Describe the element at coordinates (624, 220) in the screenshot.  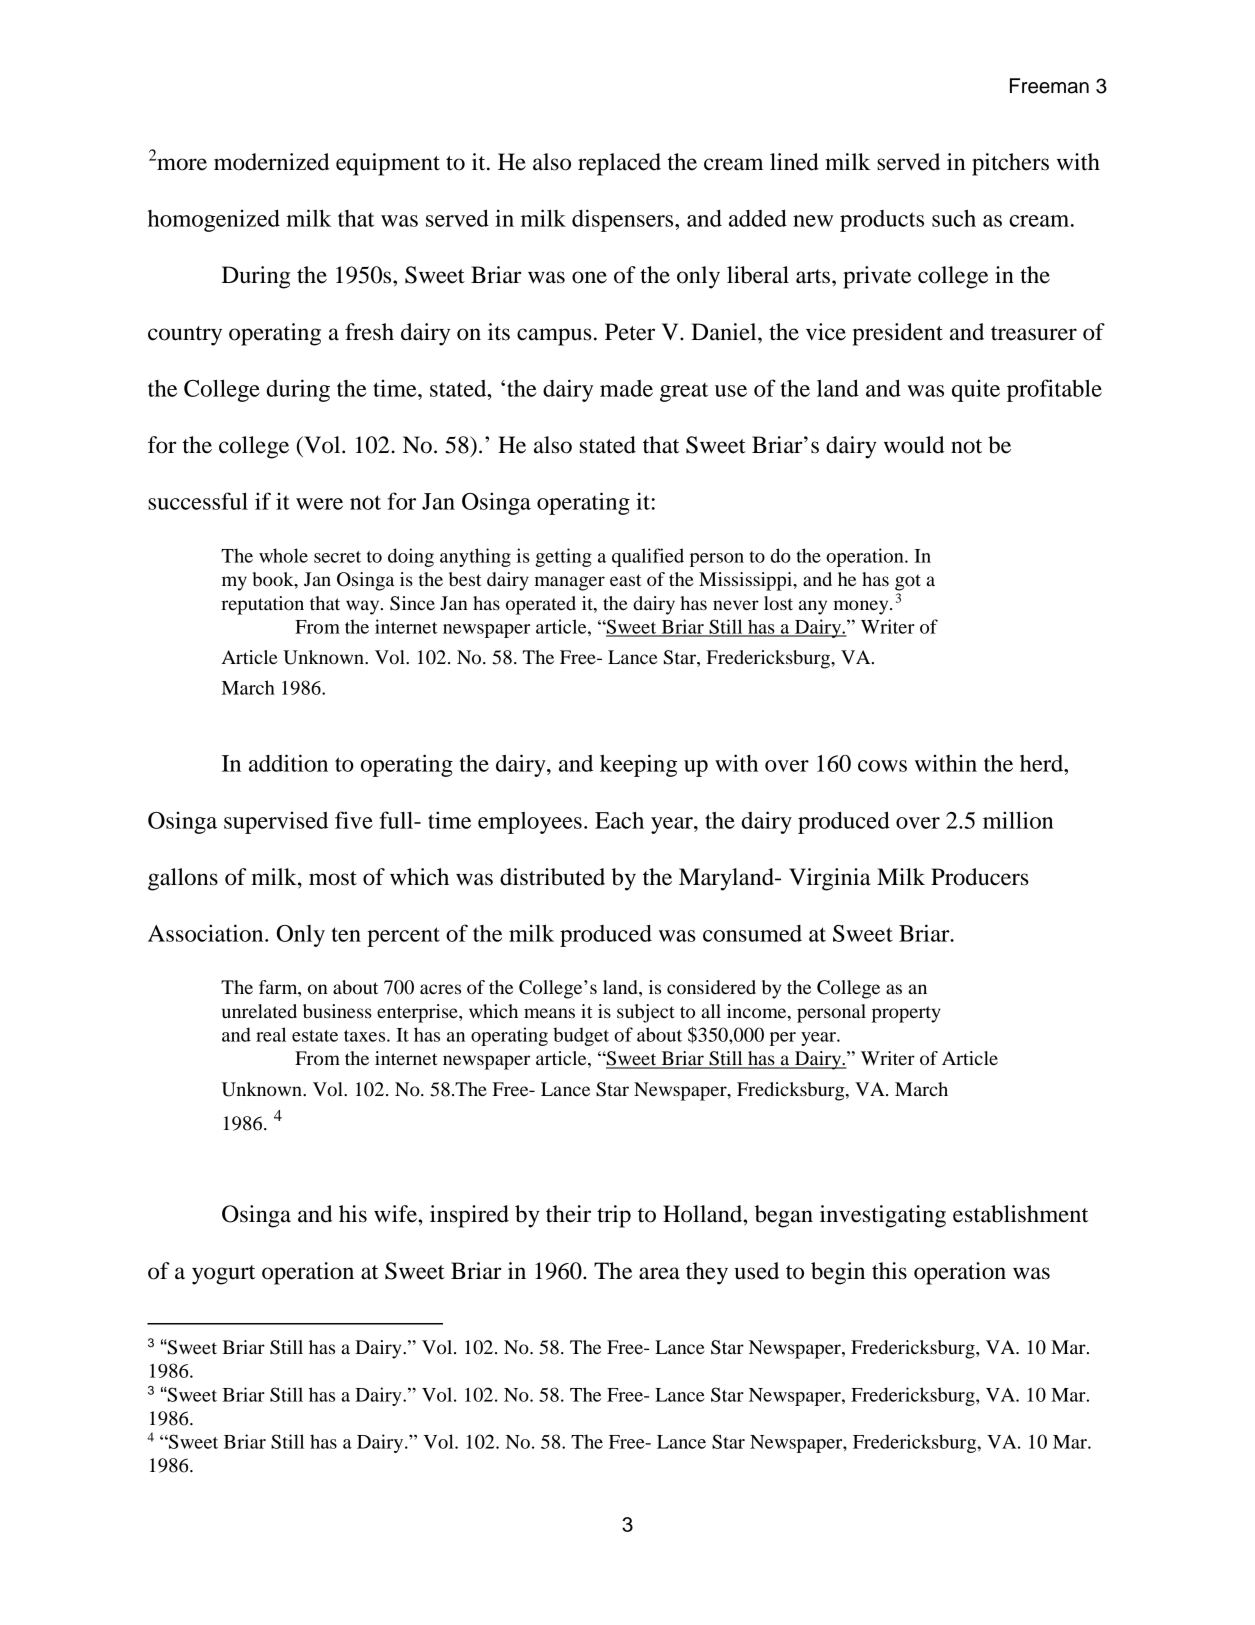
I see `dispensers` at that location.
